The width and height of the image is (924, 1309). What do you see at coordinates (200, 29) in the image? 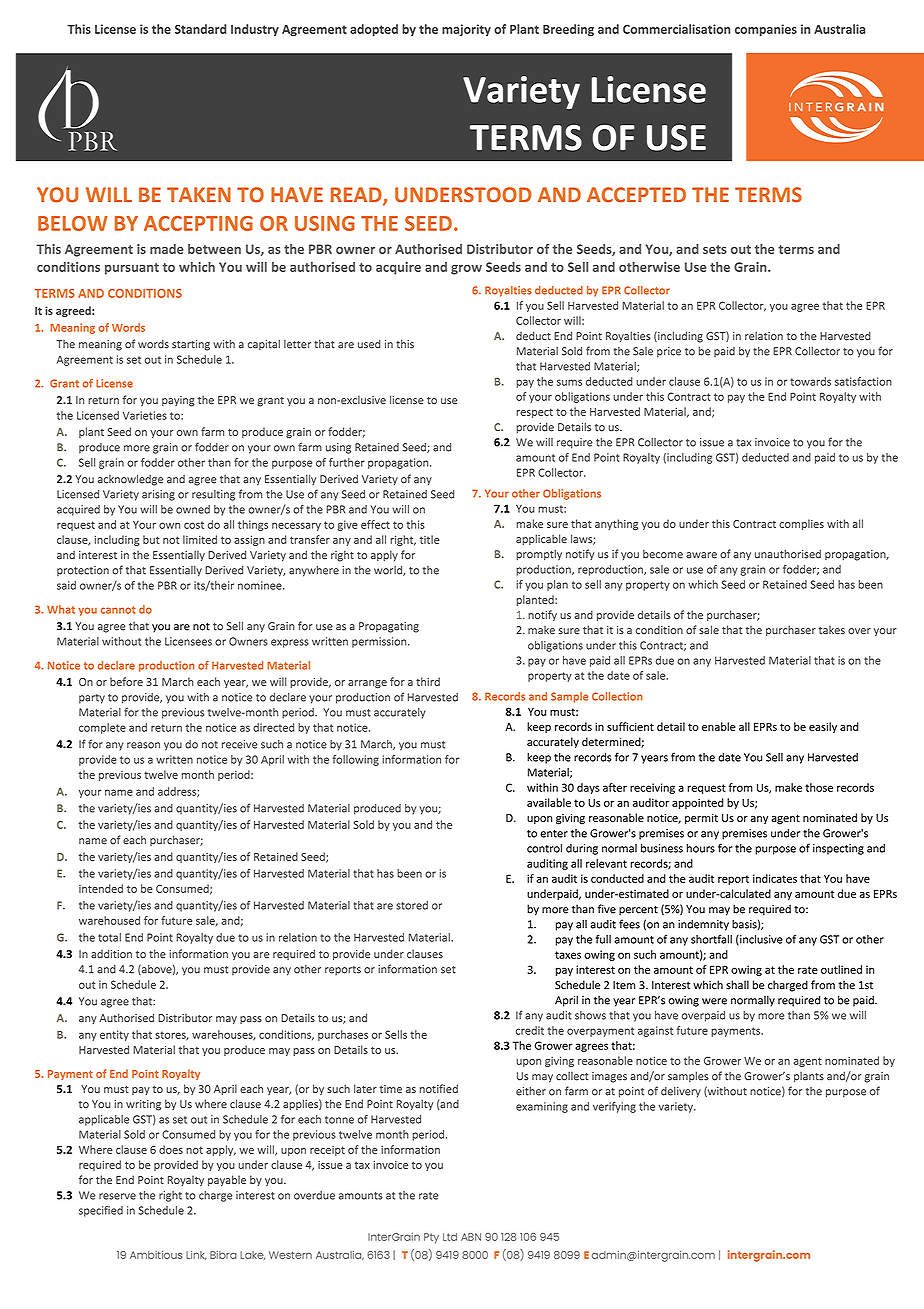
I see `Standard` at bounding box center [200, 29].
